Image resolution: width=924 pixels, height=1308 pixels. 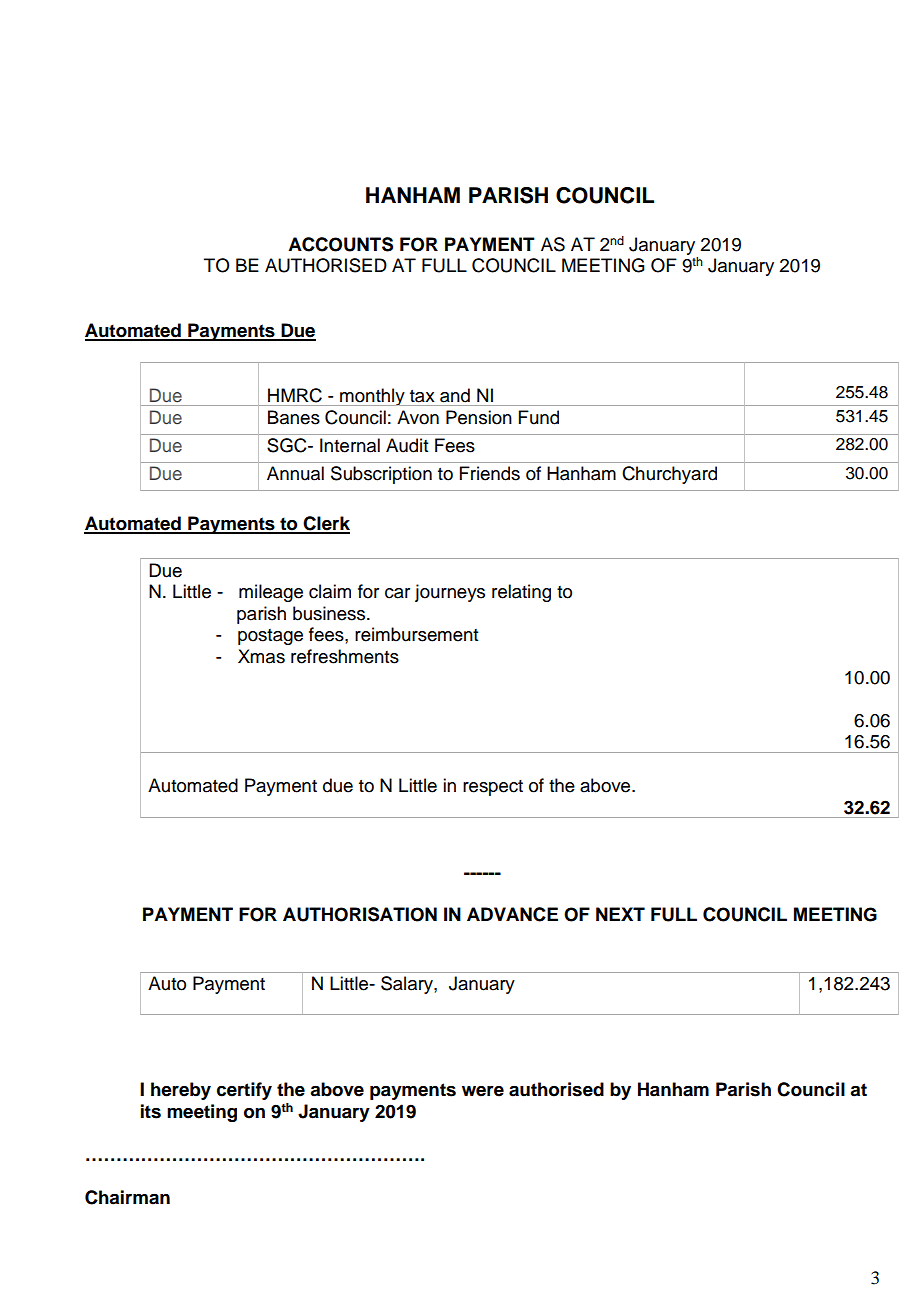 I want to click on tax, so click(x=422, y=396).
